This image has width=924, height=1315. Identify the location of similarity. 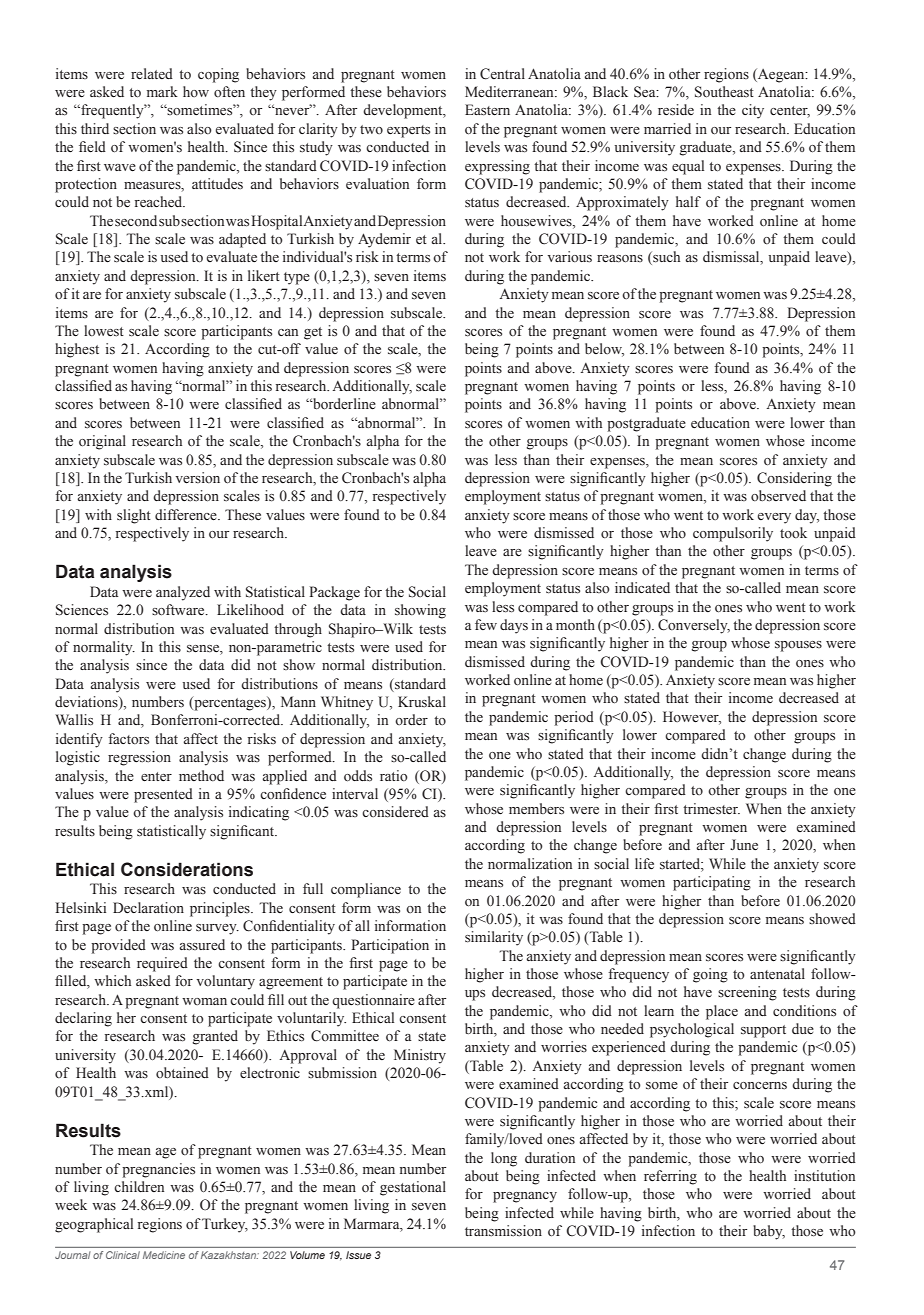
(494, 938).
